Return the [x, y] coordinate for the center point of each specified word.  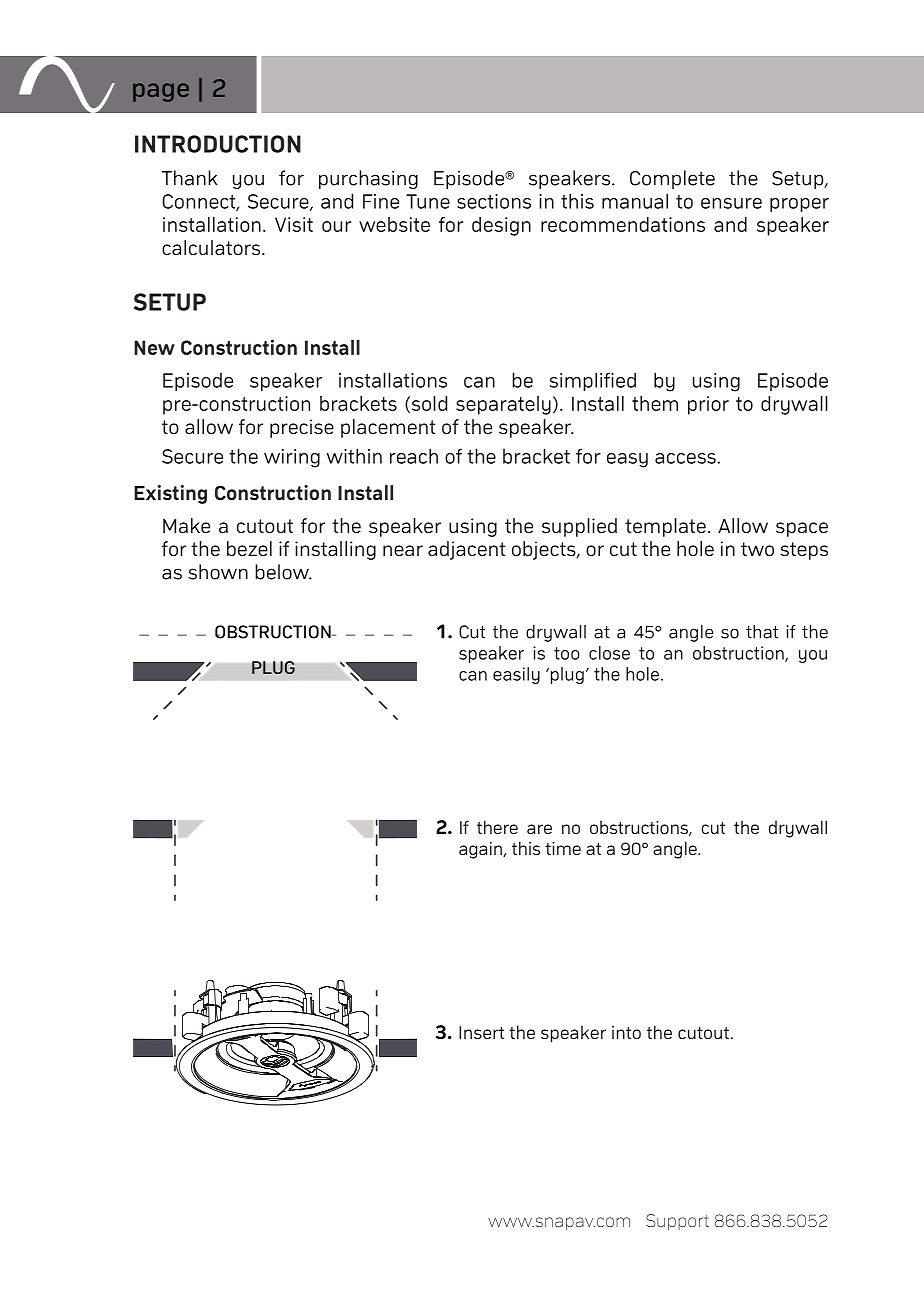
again [481, 850]
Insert [481, 1032]
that [762, 632]
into [626, 1032]
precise [302, 428]
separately [503, 405]
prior [708, 405]
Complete [672, 179]
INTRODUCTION [218, 144]
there [497, 827]
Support [677, 1222]
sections [494, 201]
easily [516, 675]
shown [218, 572]
